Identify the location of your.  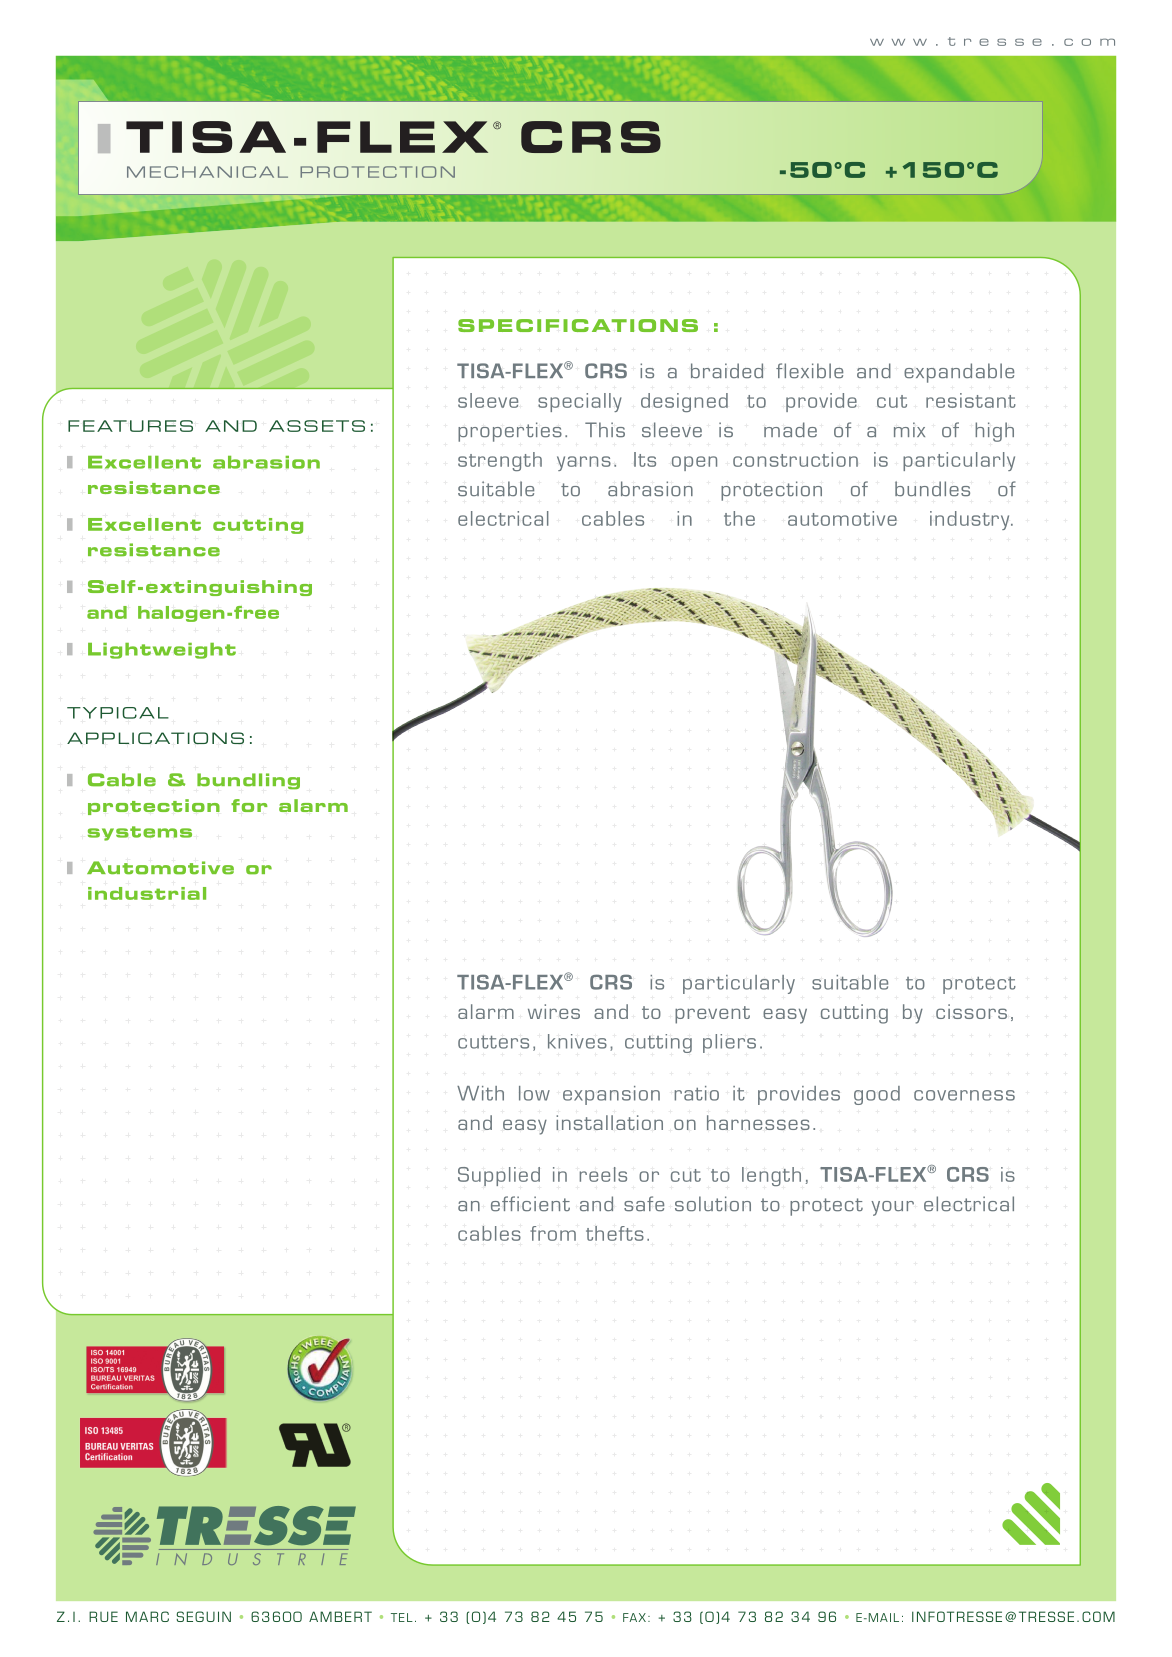
(892, 1208).
